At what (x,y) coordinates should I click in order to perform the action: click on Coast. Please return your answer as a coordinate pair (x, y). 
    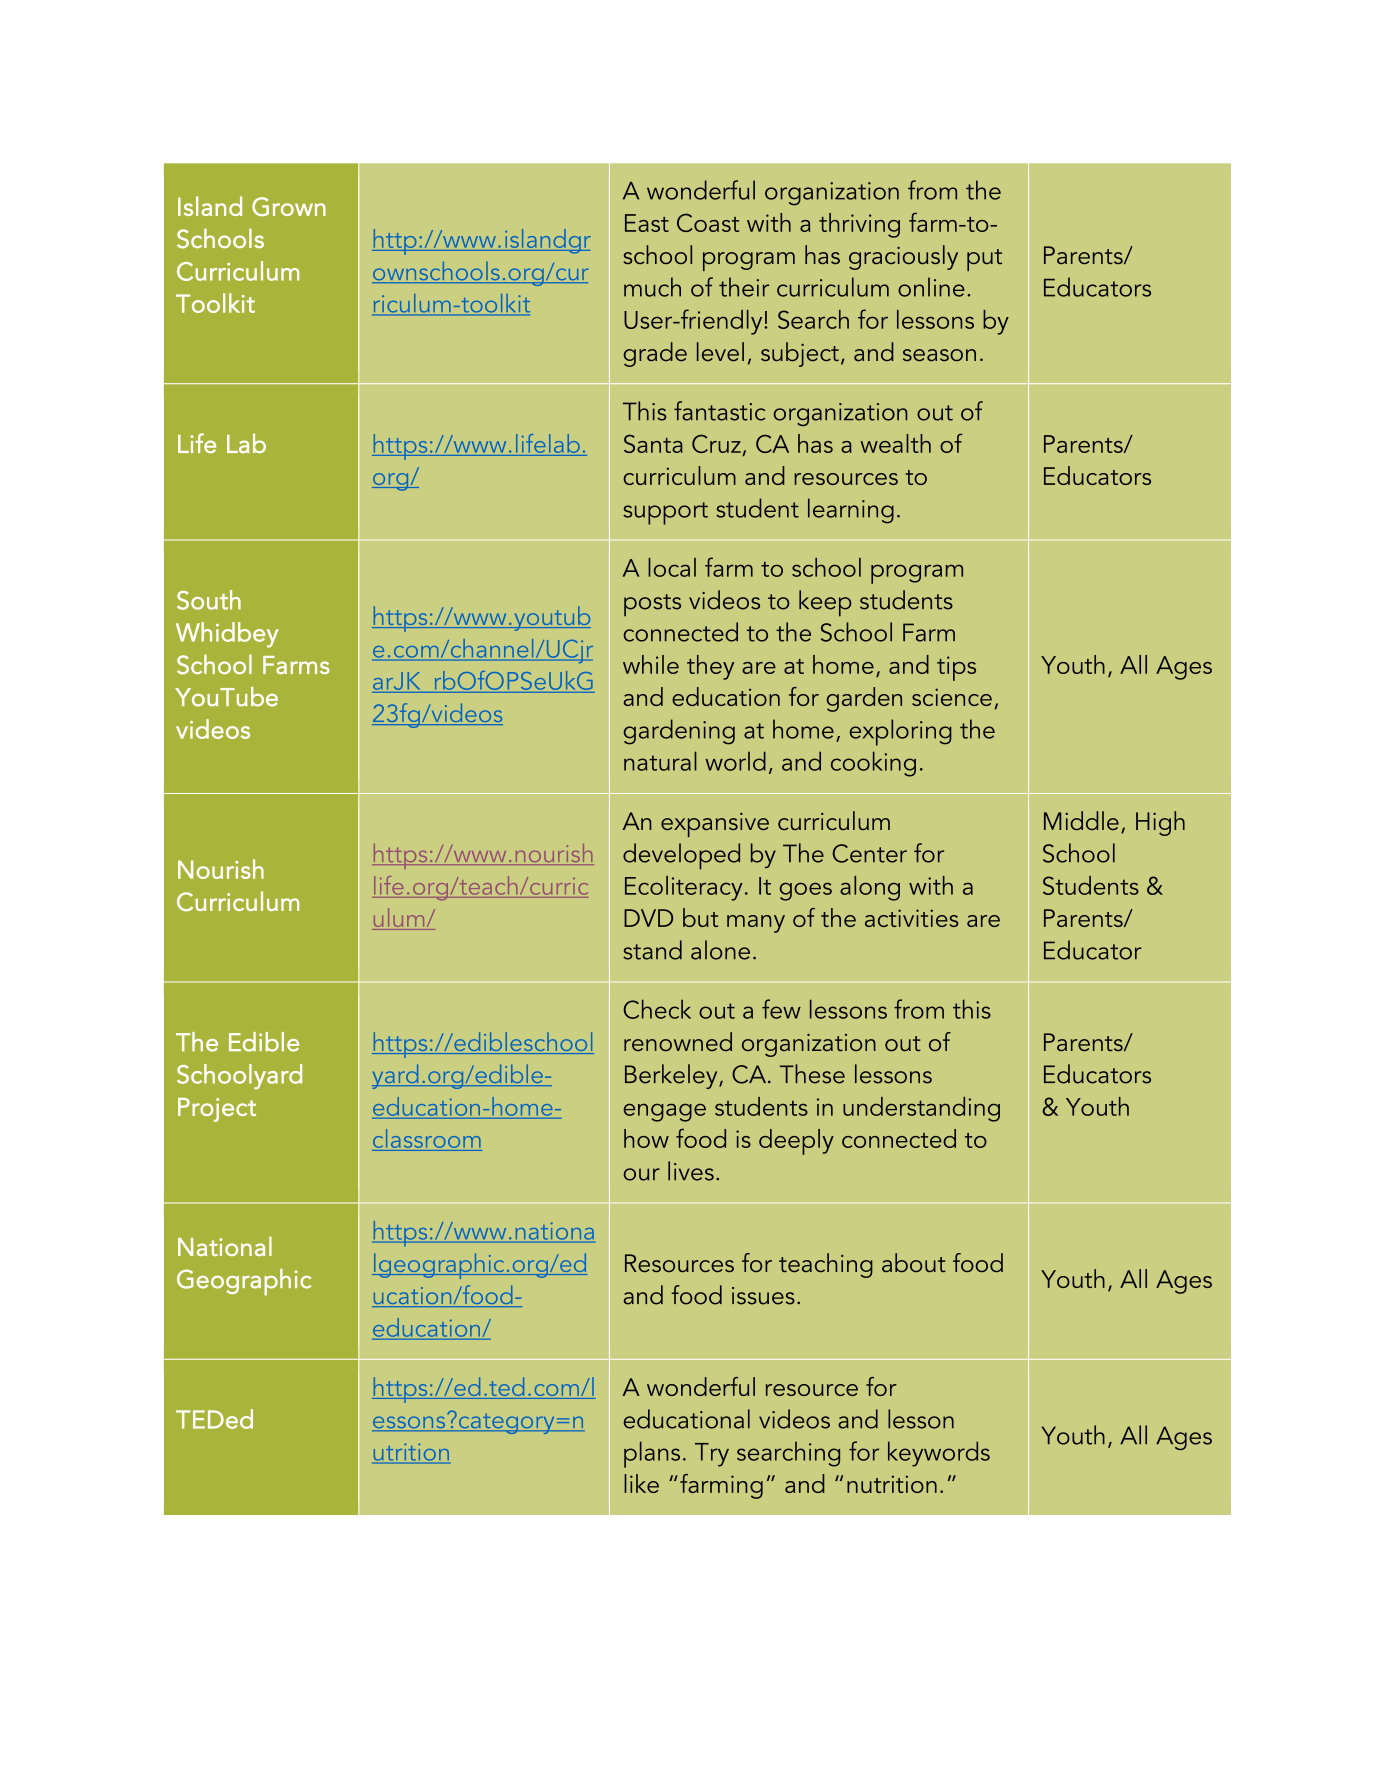
    Looking at the image, I should click on (708, 222).
